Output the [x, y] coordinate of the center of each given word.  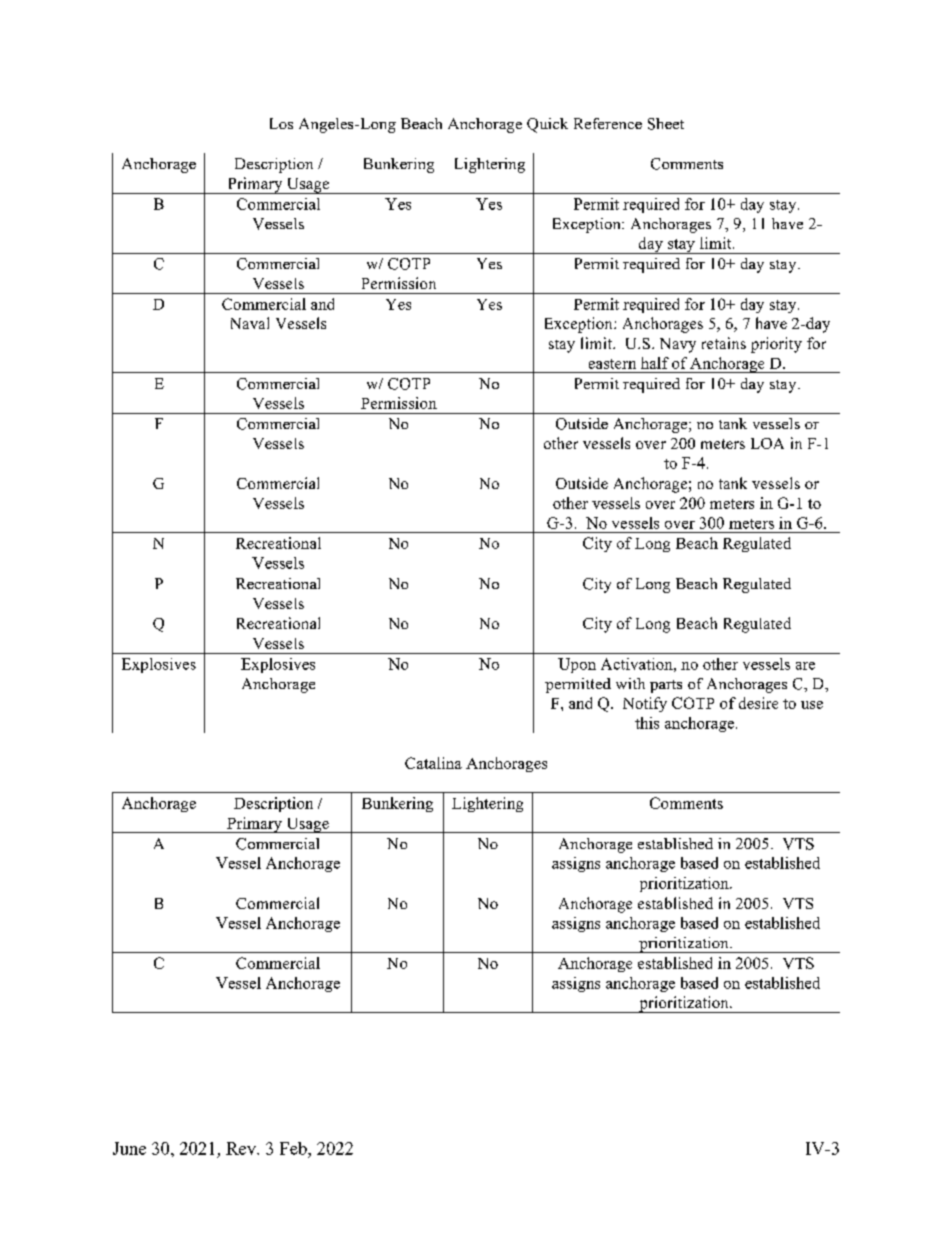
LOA [767, 443]
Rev [242, 1148]
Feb [294, 1148]
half [655, 363]
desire [758, 703]
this [647, 723]
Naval [250, 323]
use [812, 705]
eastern [612, 364]
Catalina [433, 763]
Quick [547, 125]
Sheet [666, 124]
